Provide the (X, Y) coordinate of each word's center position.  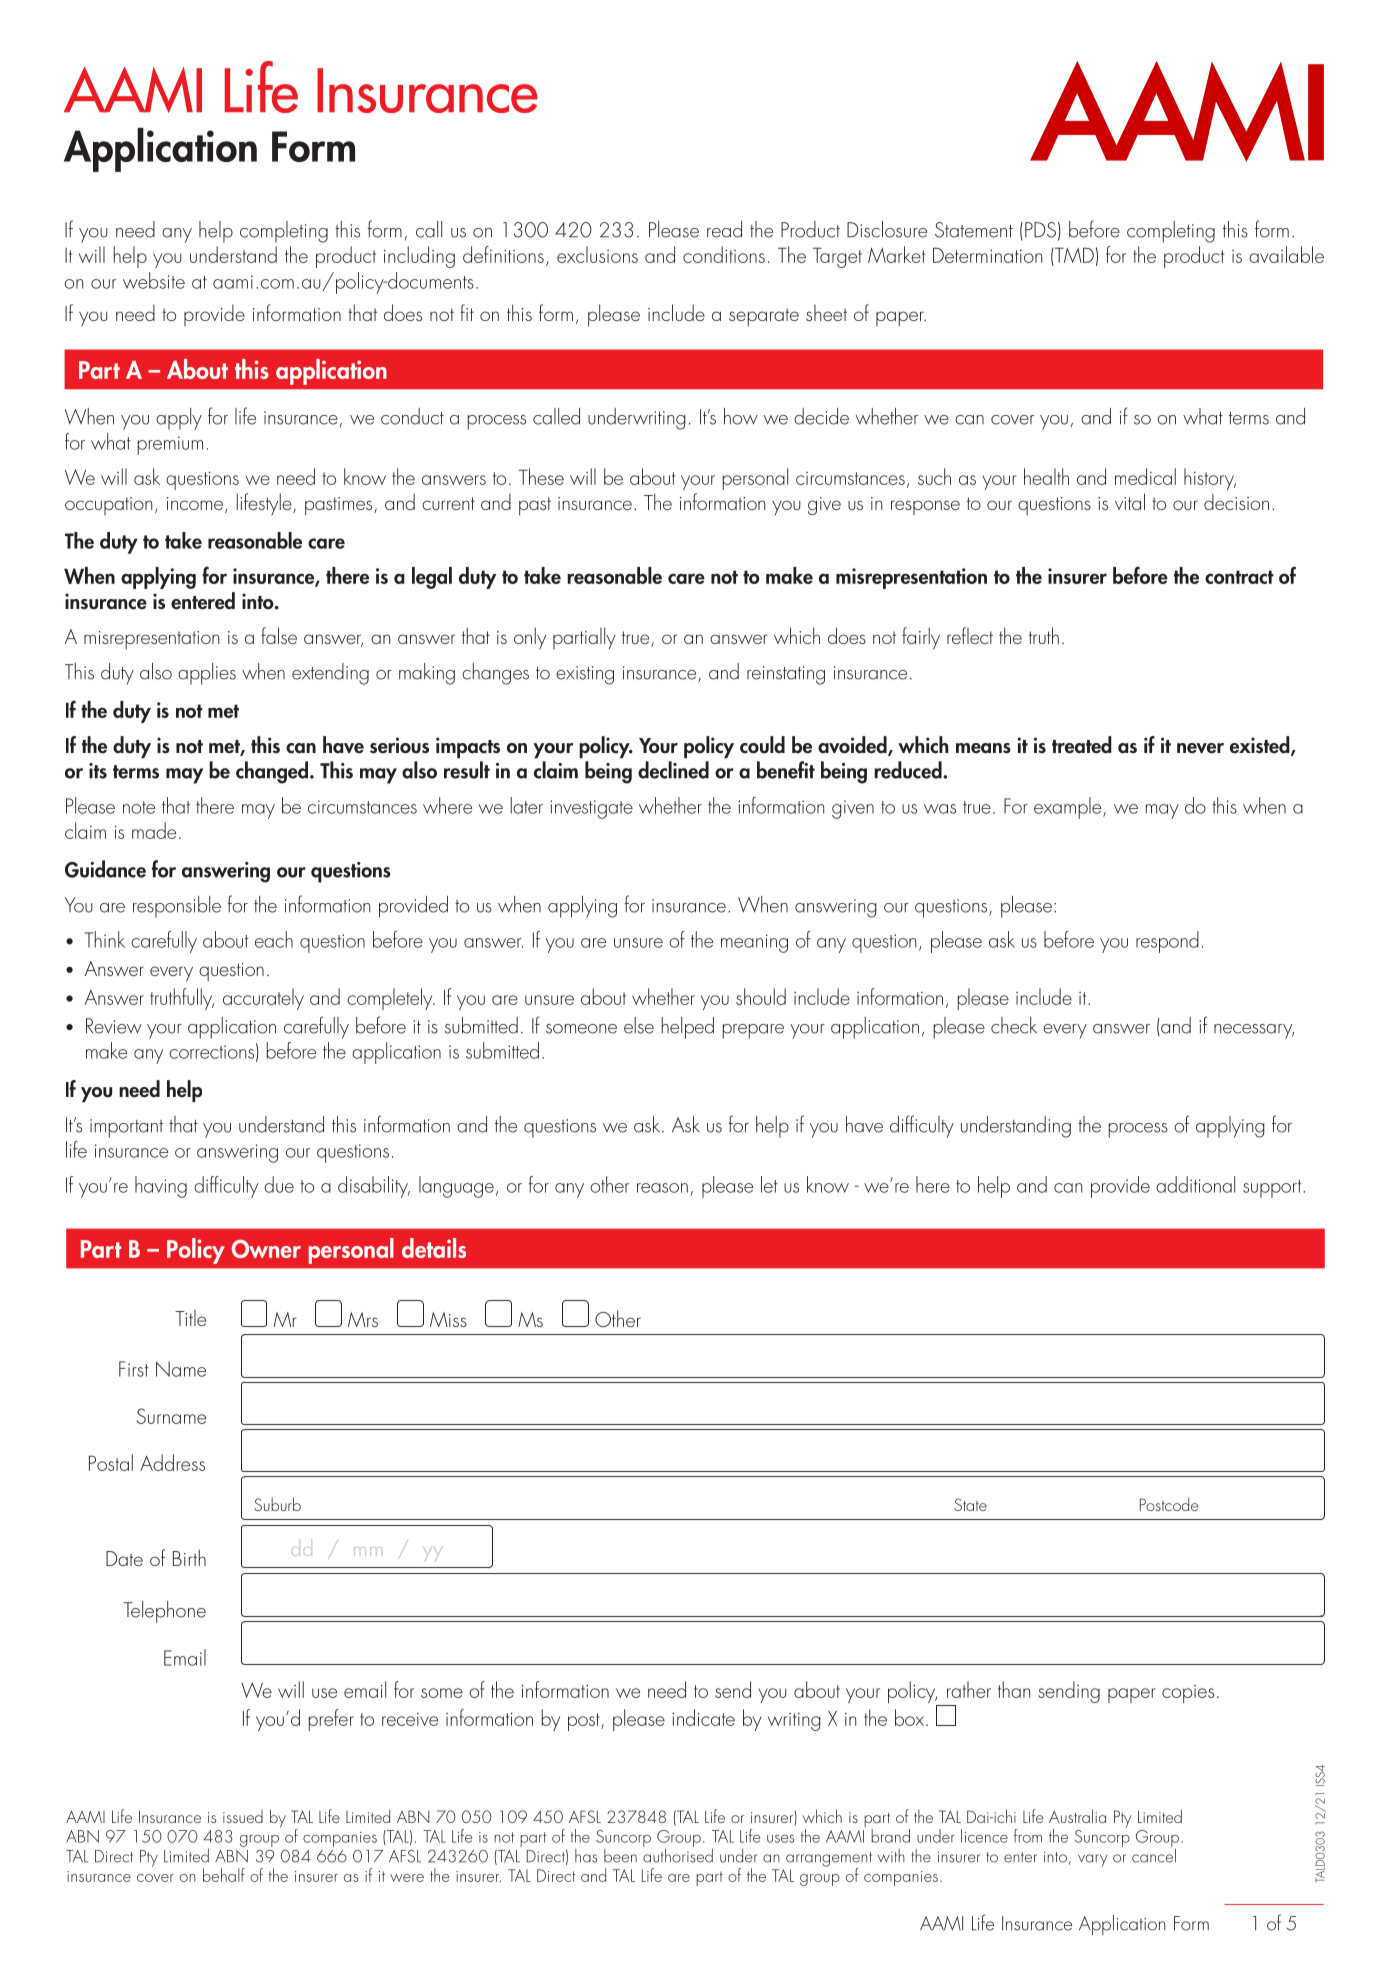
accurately (263, 999)
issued (243, 1816)
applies (207, 674)
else (639, 1025)
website (154, 280)
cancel (1154, 1854)
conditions (724, 254)
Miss (448, 1319)
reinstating (786, 675)
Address (172, 1462)
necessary (1254, 1031)
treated (1082, 745)
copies (1188, 1694)
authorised (678, 1854)
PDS (1040, 230)
